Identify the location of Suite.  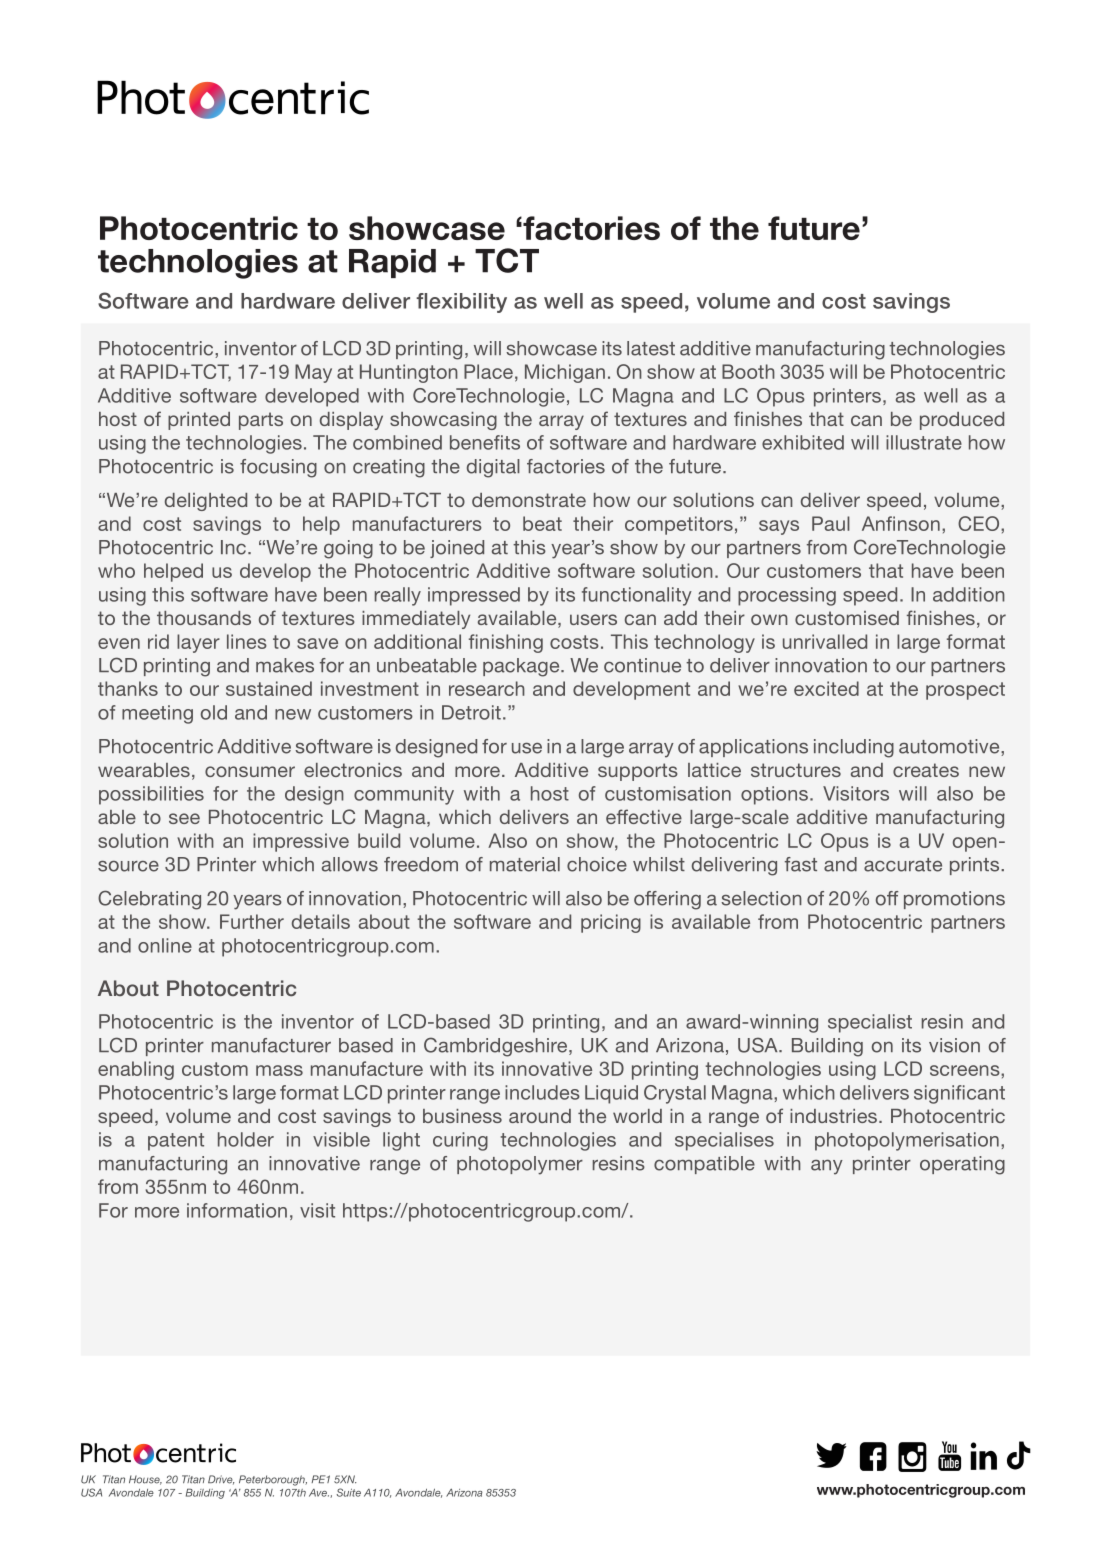
(348, 1492).
